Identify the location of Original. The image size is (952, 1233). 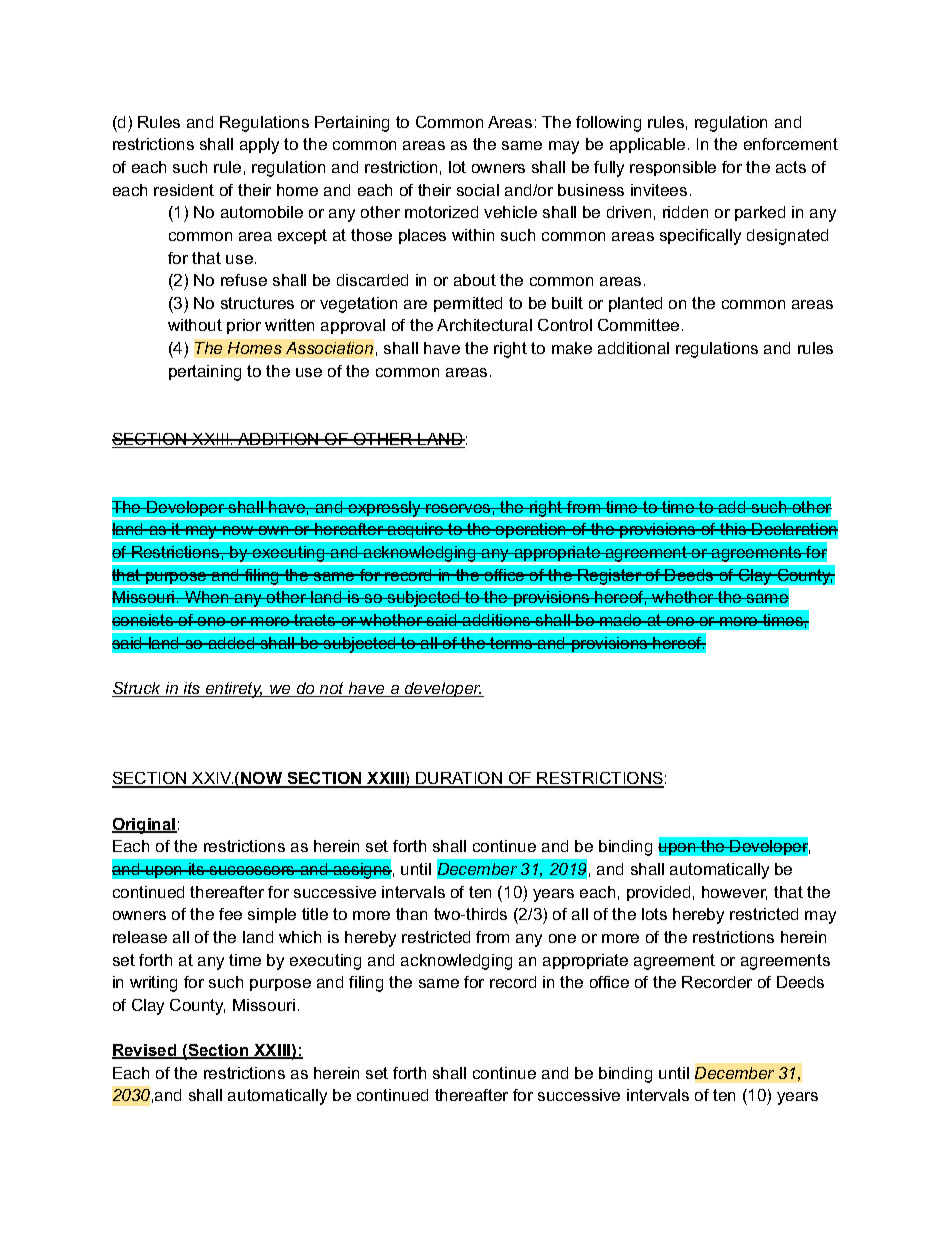
(144, 826).
